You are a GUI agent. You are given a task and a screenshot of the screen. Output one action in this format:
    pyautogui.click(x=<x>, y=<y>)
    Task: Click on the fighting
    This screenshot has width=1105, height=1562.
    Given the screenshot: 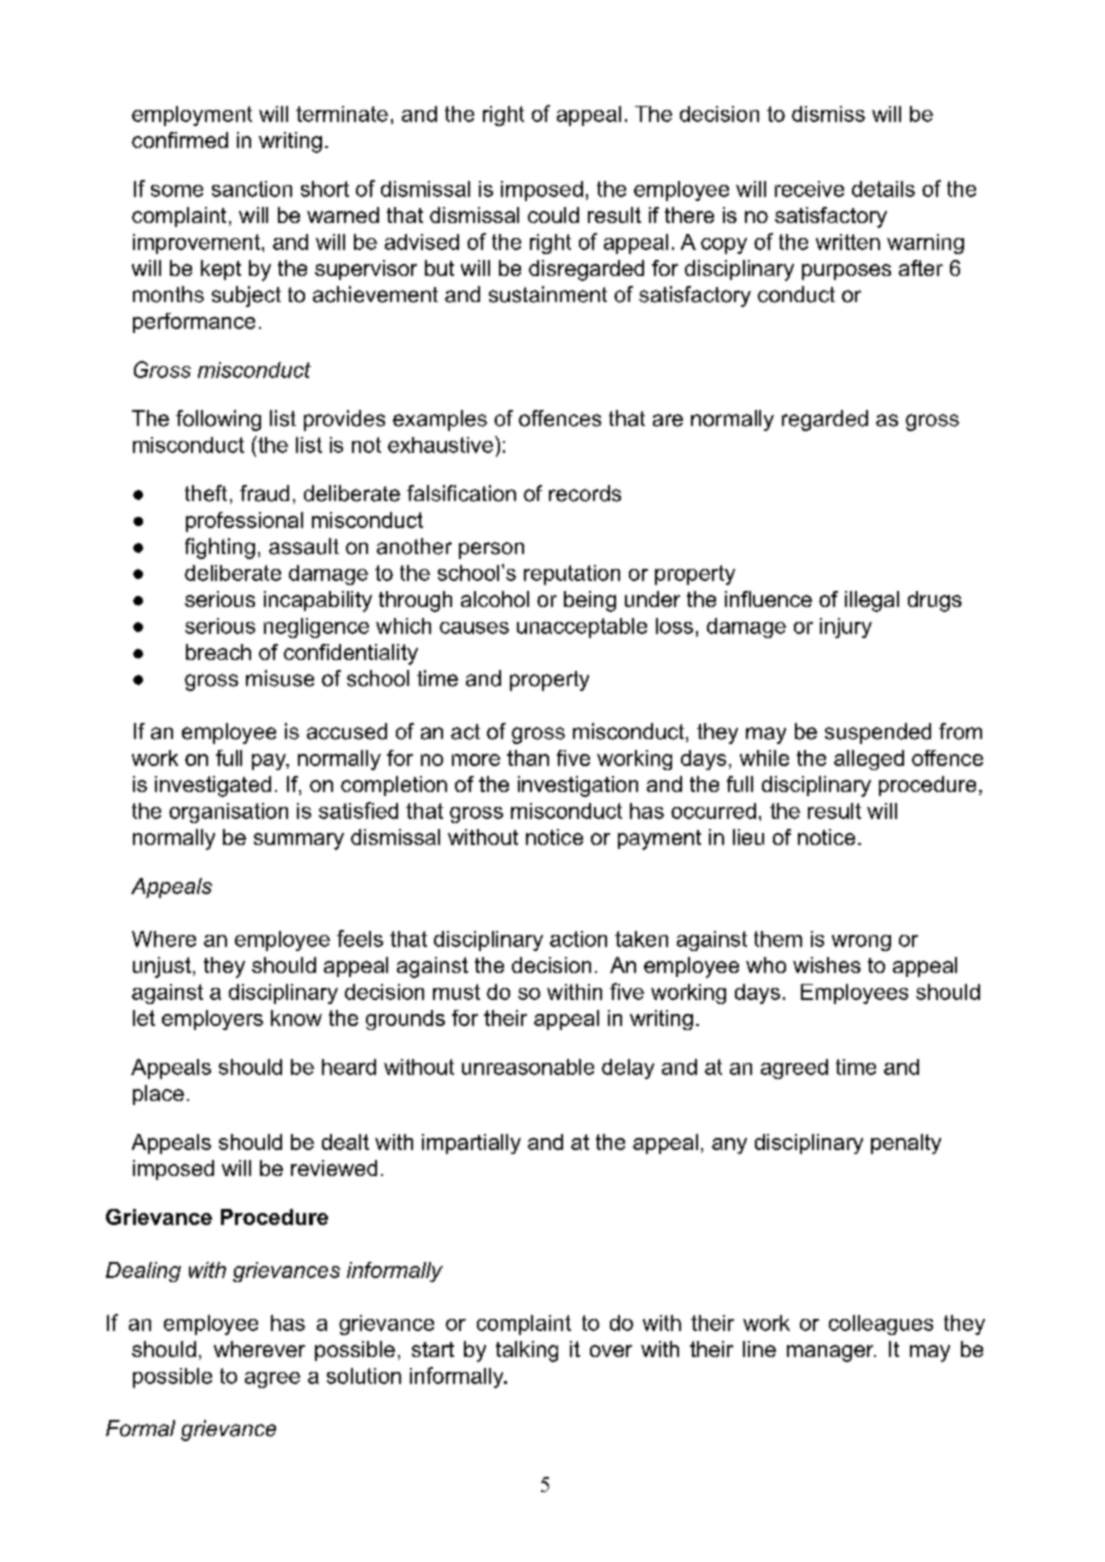 What is the action you would take?
    pyautogui.click(x=220, y=548)
